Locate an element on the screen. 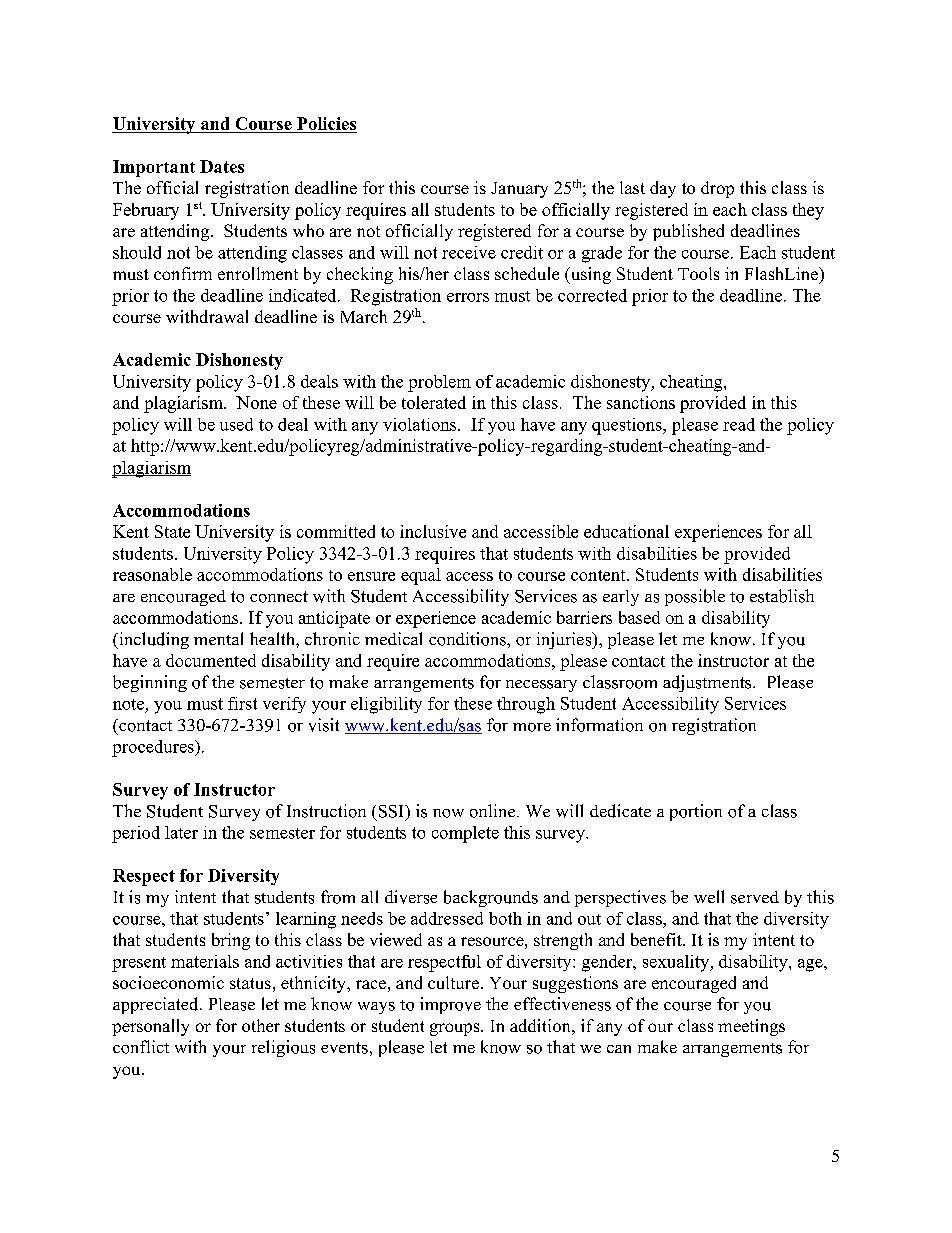 This screenshot has width=952, height=1233. January is located at coordinates (519, 190).
